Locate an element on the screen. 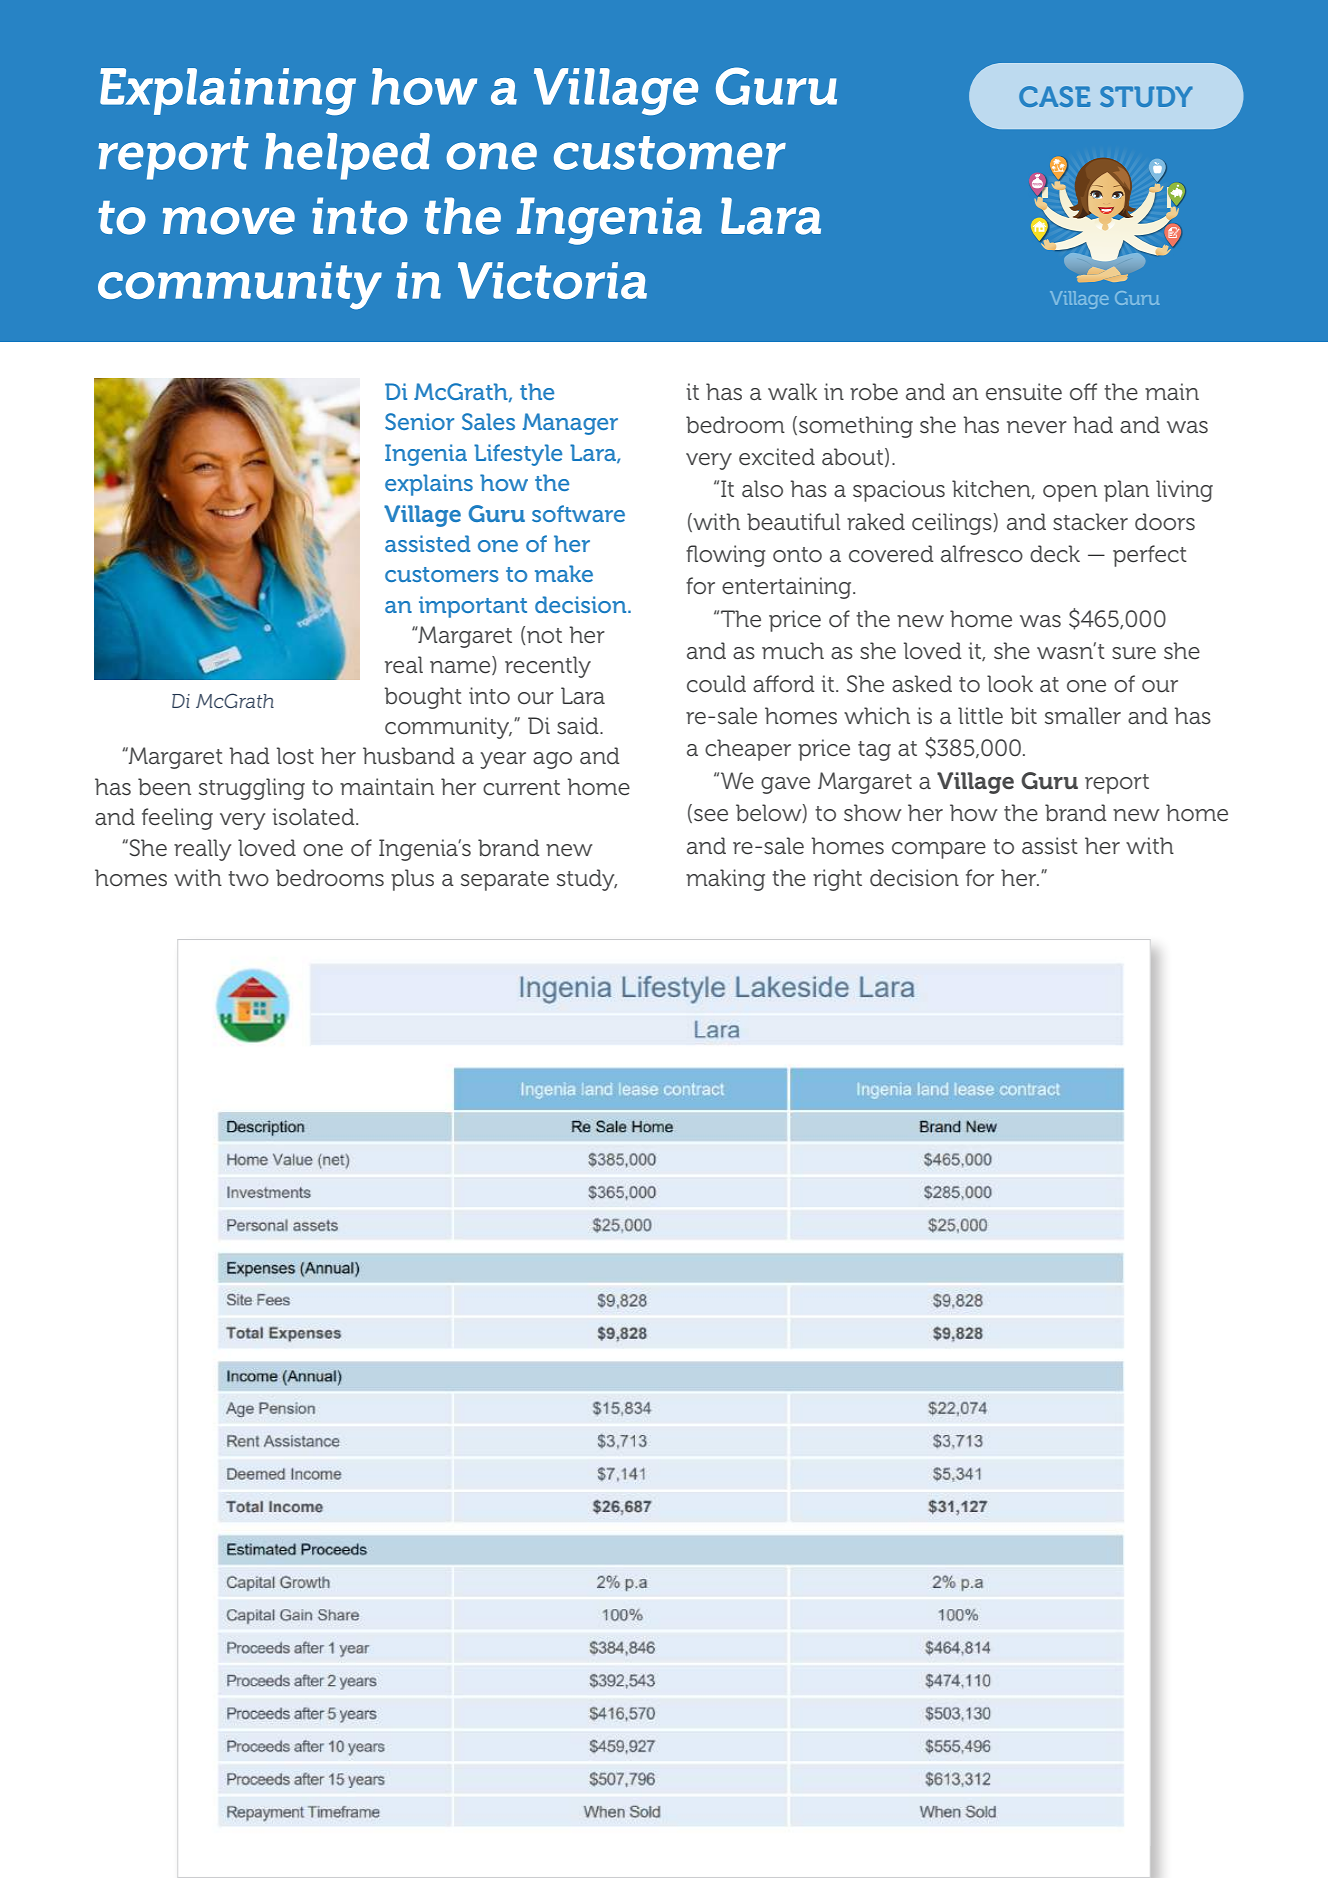 Image resolution: width=1328 pixels, height=1878 pixels. off is located at coordinates (1083, 391).
